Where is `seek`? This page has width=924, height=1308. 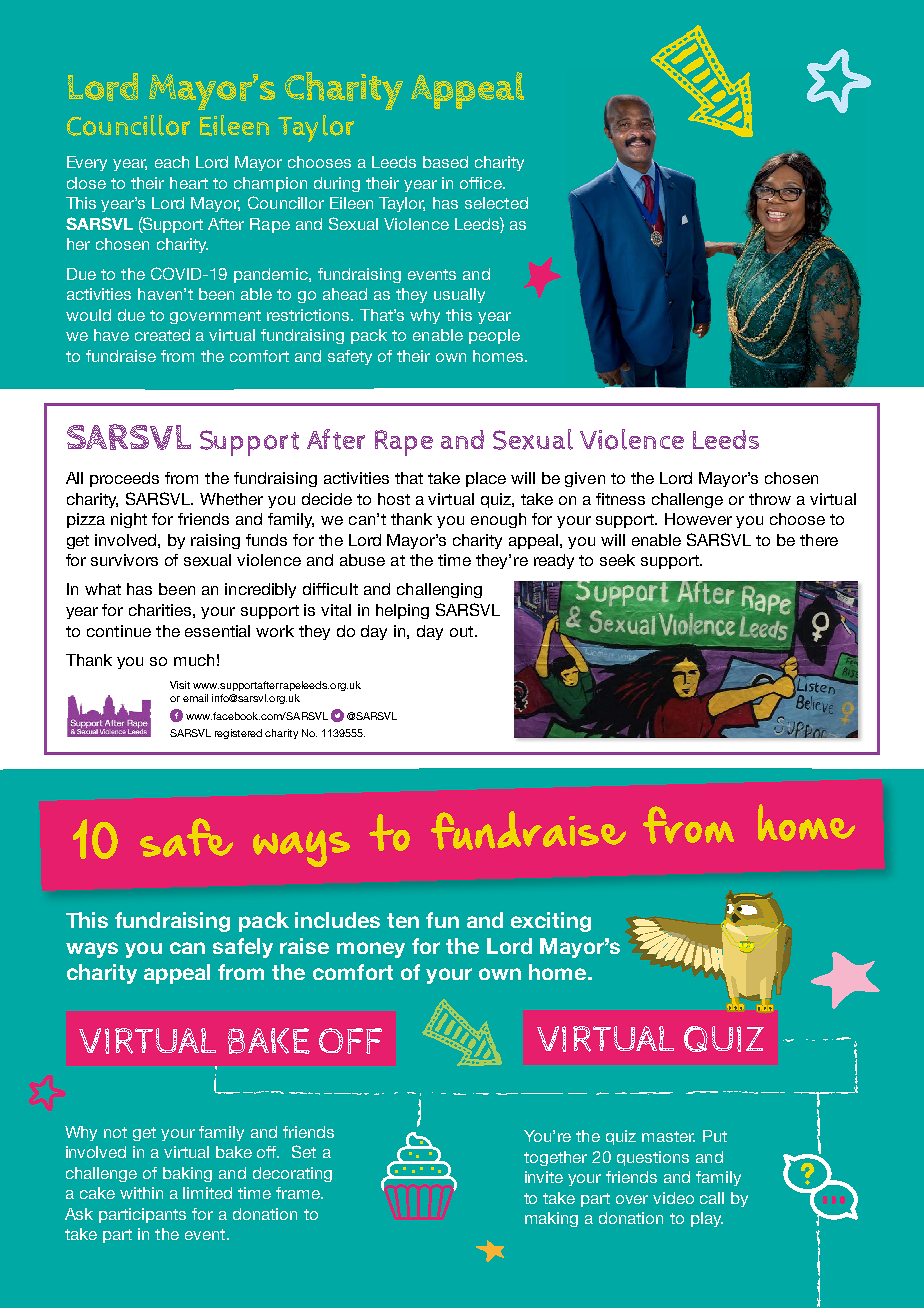
seek is located at coordinates (617, 560).
